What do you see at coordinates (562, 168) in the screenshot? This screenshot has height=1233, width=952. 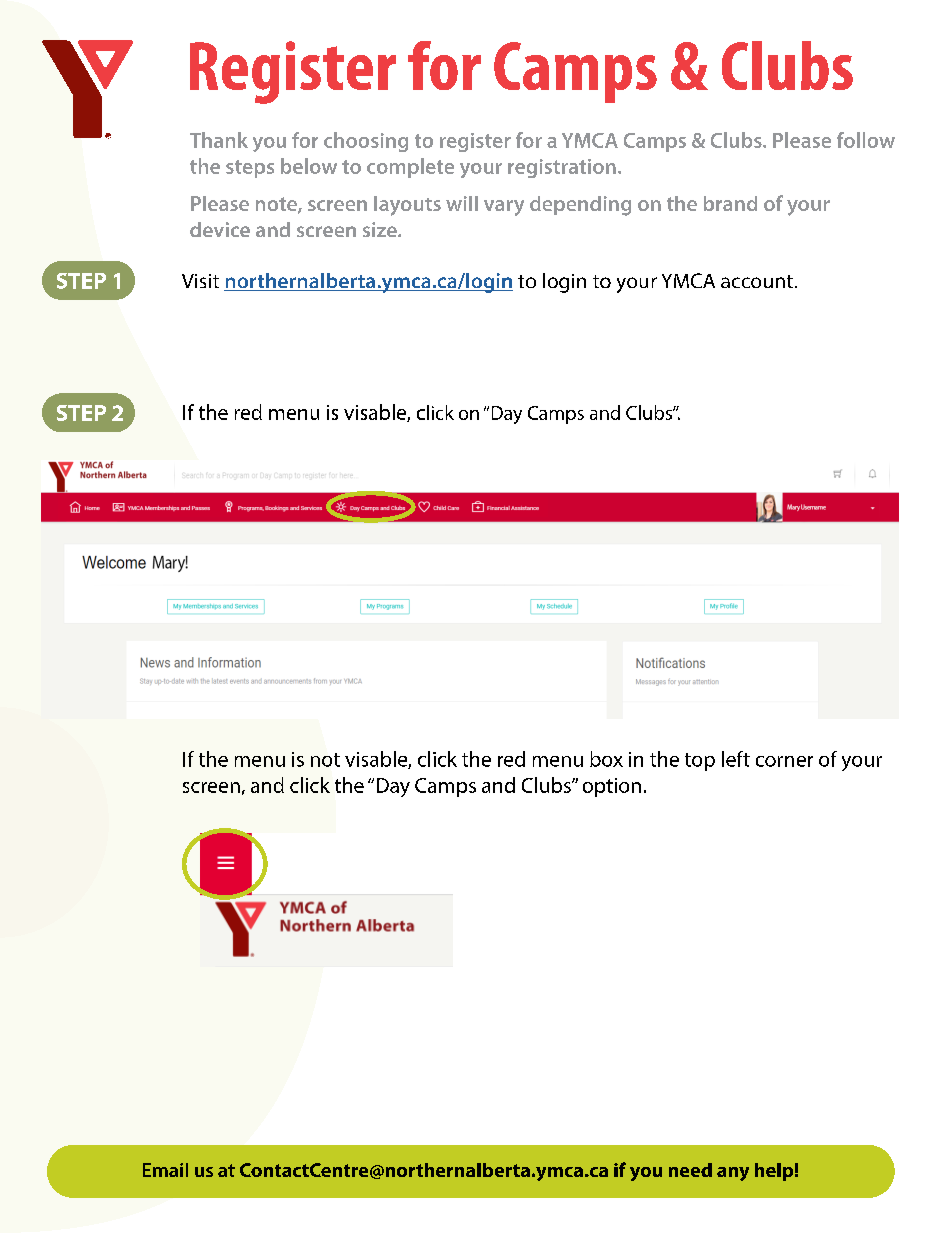 I see `registration` at bounding box center [562, 168].
